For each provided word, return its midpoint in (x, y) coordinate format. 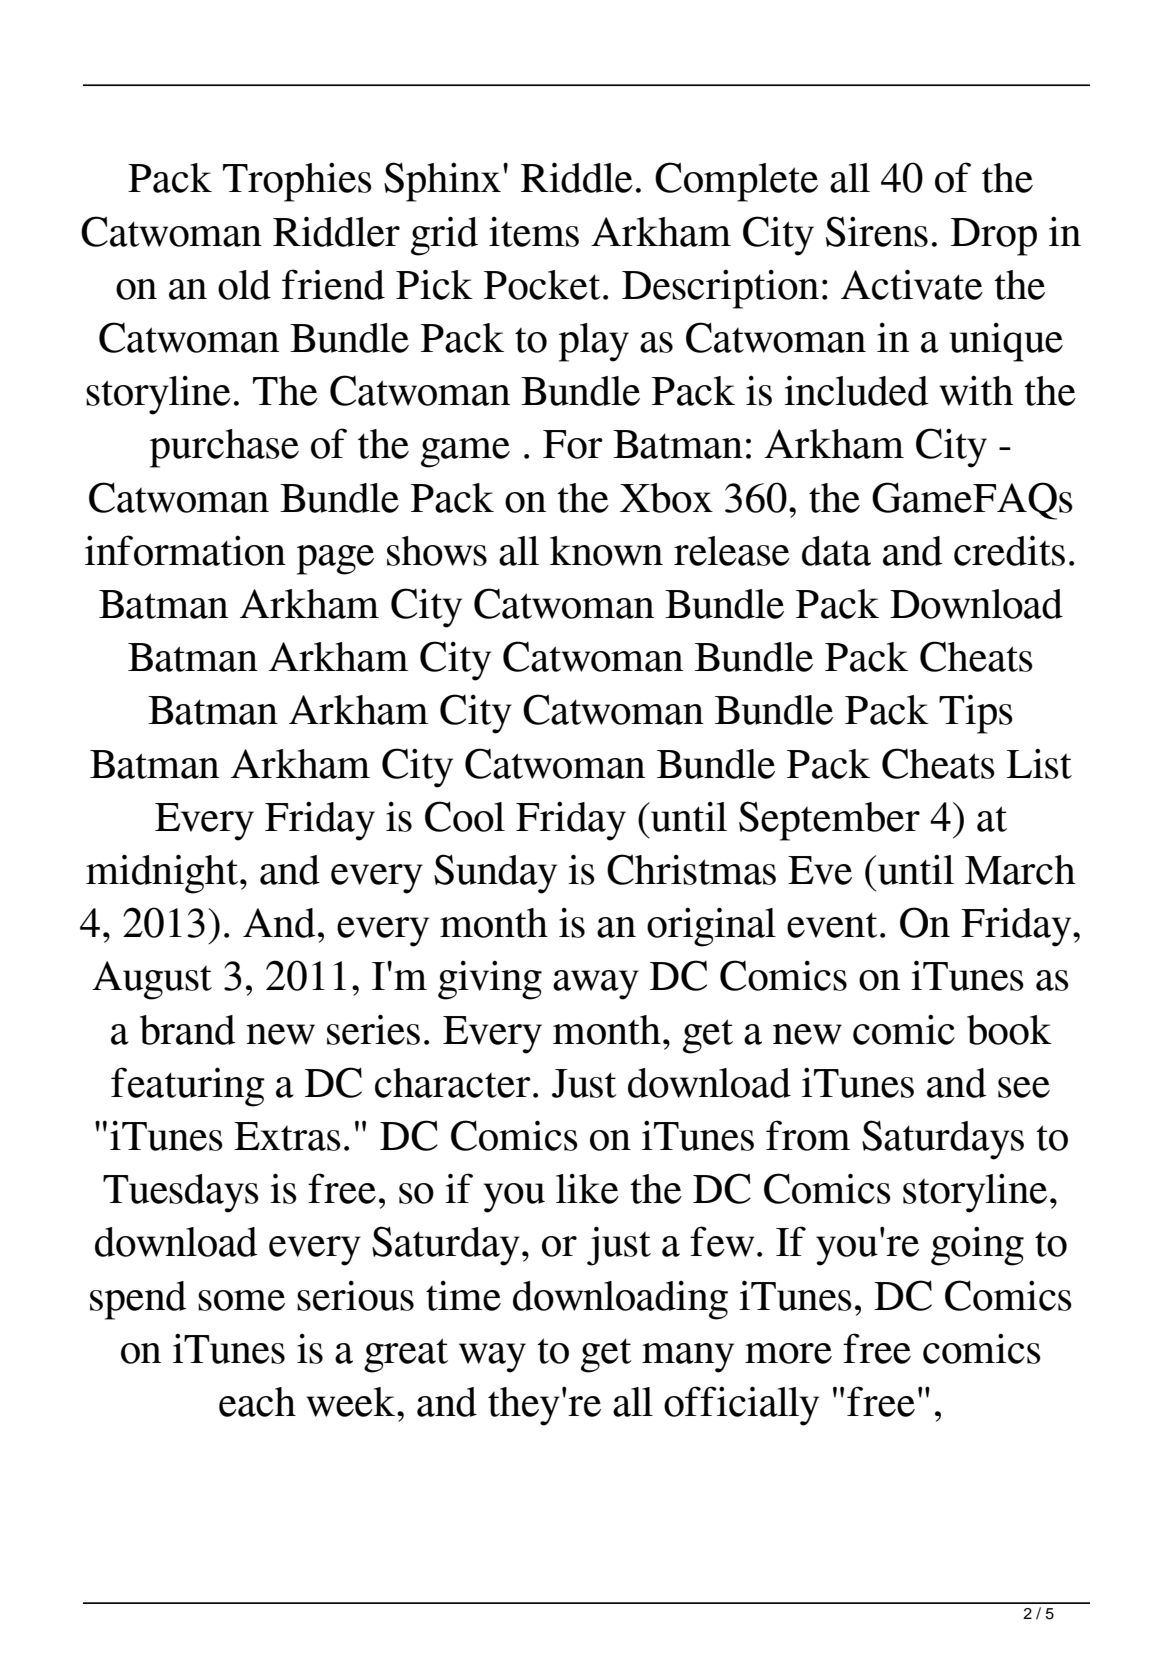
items (534, 232)
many (688, 1358)
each (257, 1402)
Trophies (297, 182)
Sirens (877, 231)
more (788, 1353)
